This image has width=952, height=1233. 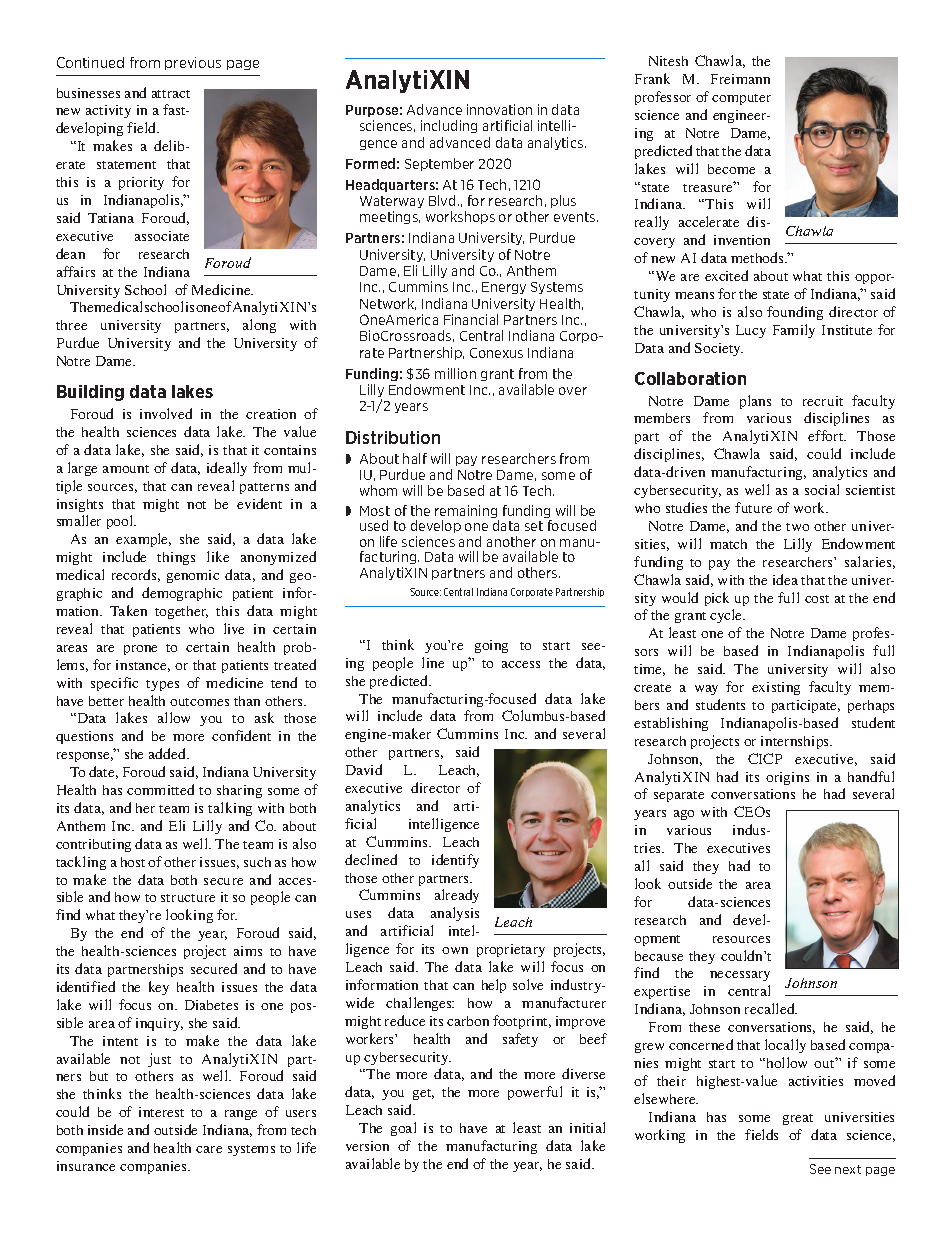 I want to click on half, so click(x=415, y=458).
